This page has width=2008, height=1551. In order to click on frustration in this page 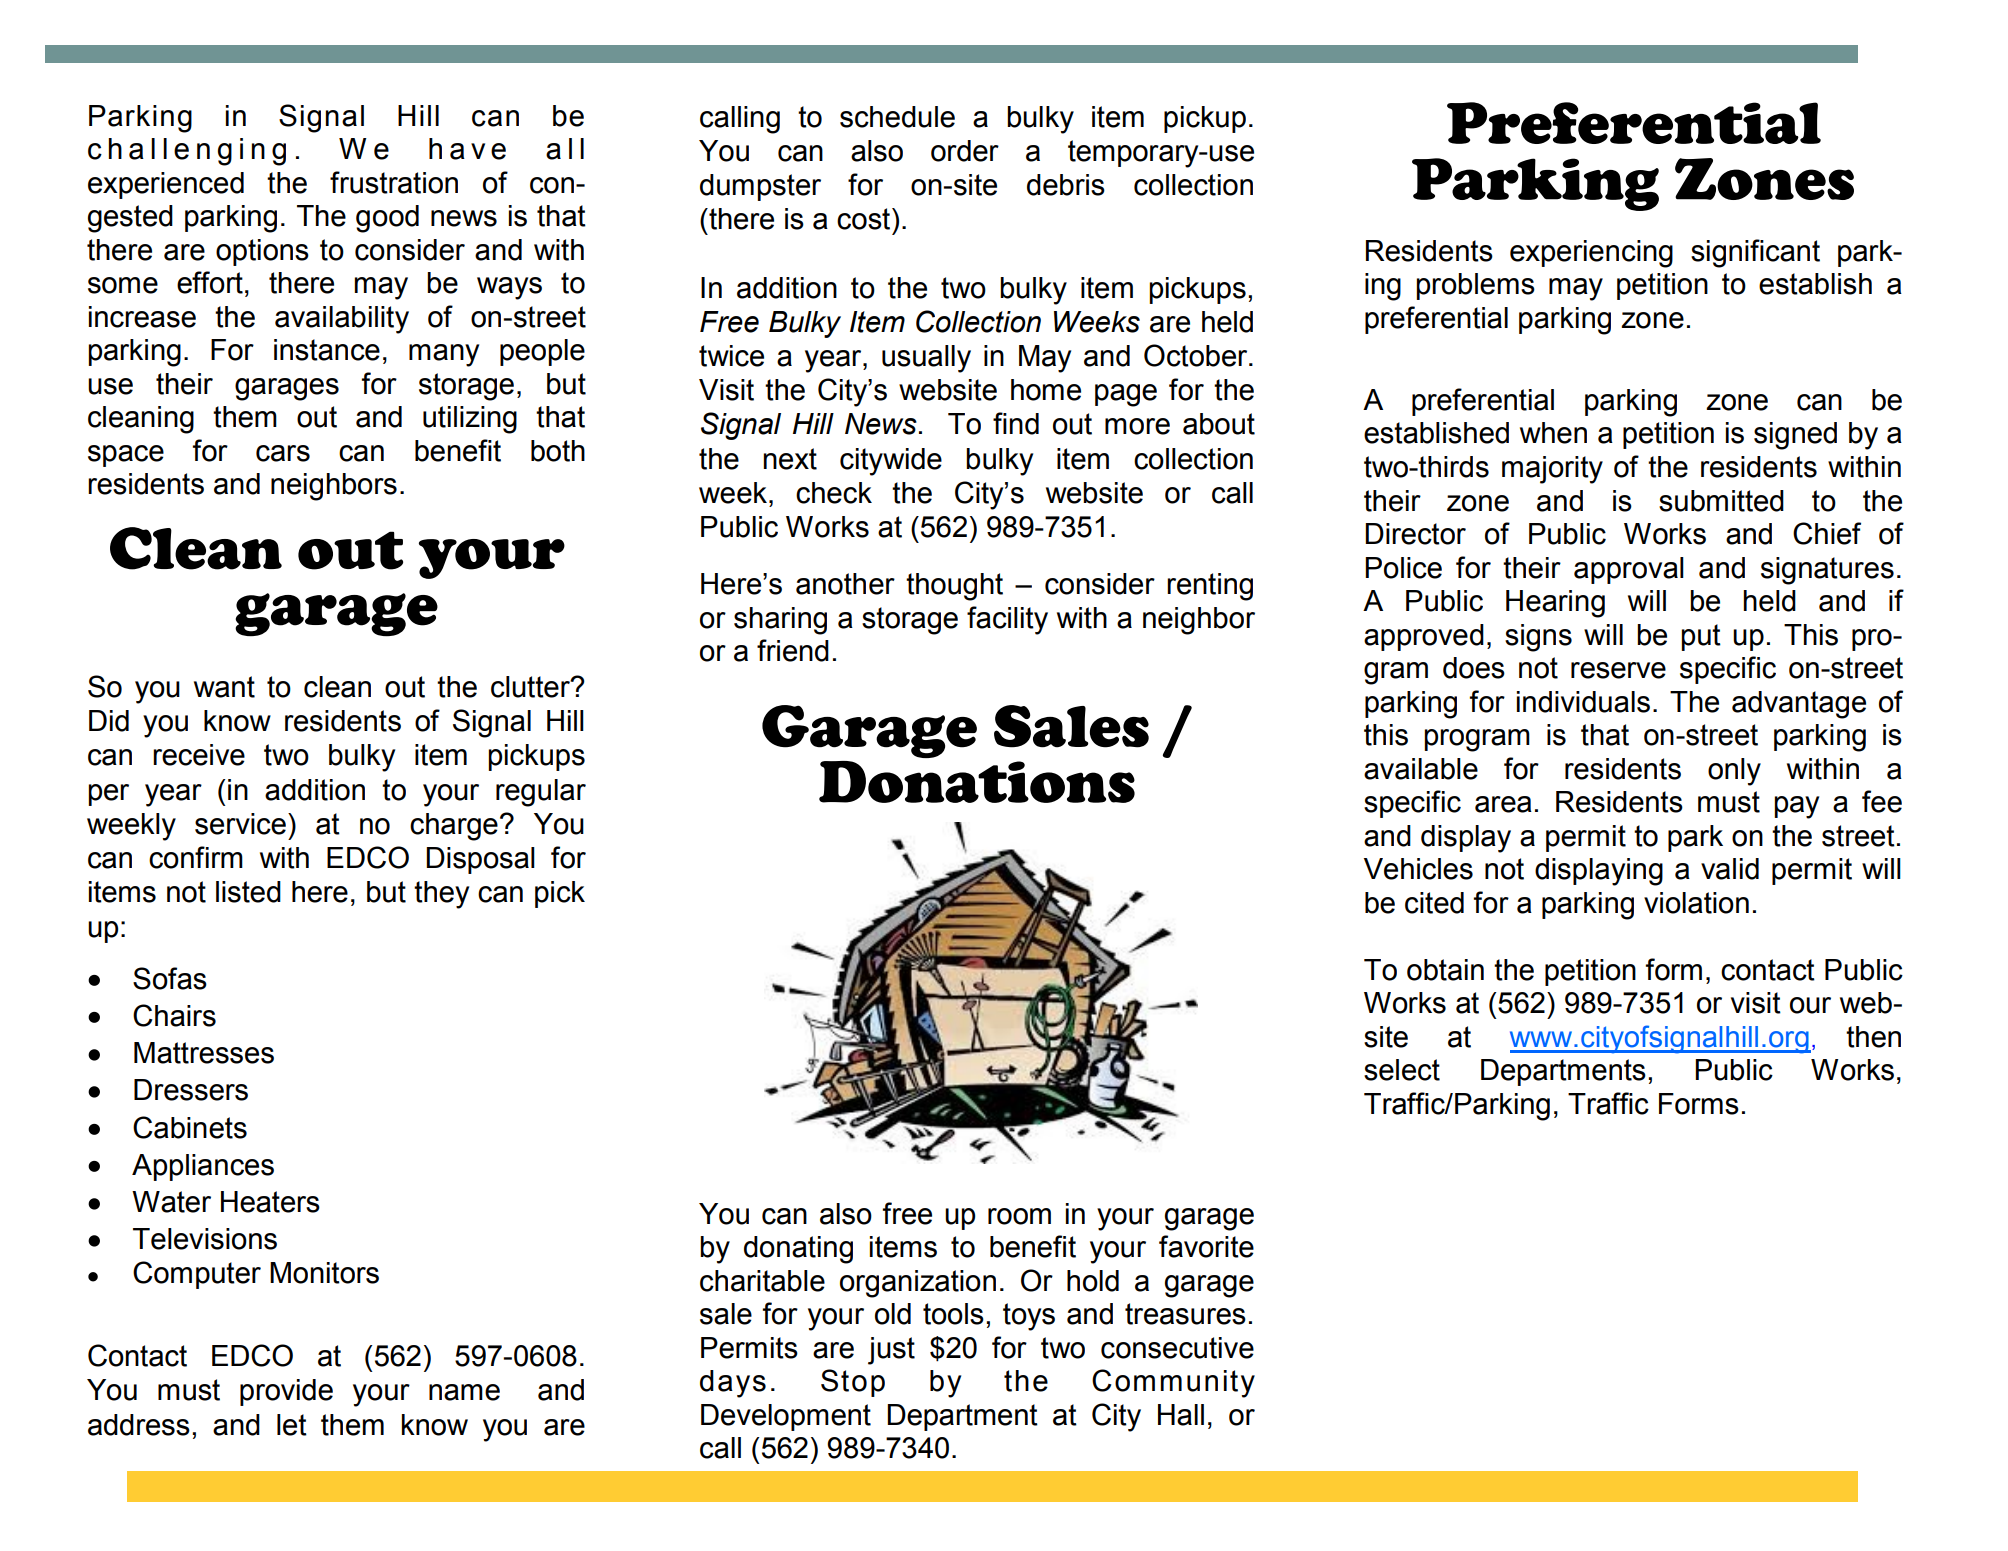, I will do `click(394, 182)`.
